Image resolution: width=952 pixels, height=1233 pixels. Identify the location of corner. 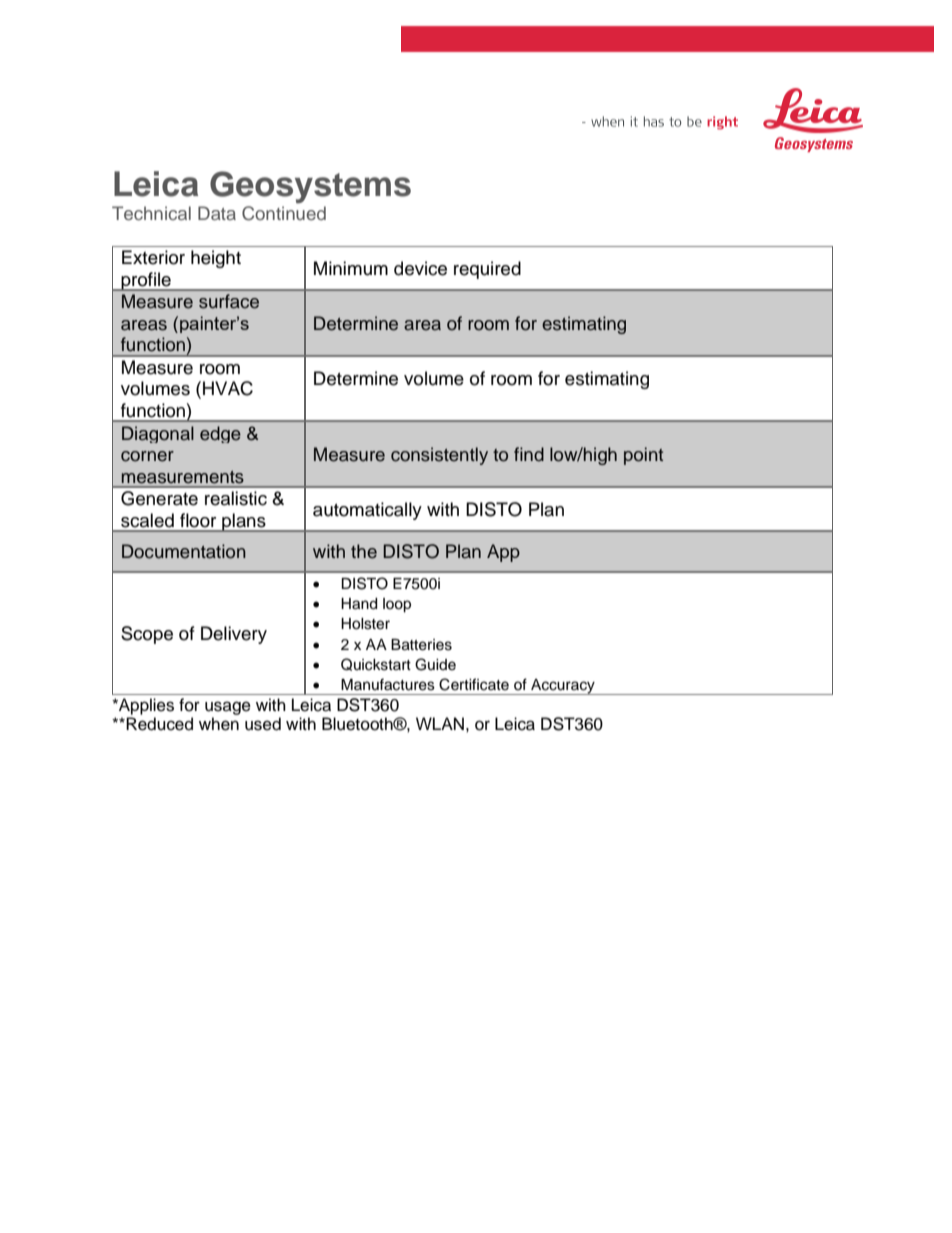
(147, 456).
